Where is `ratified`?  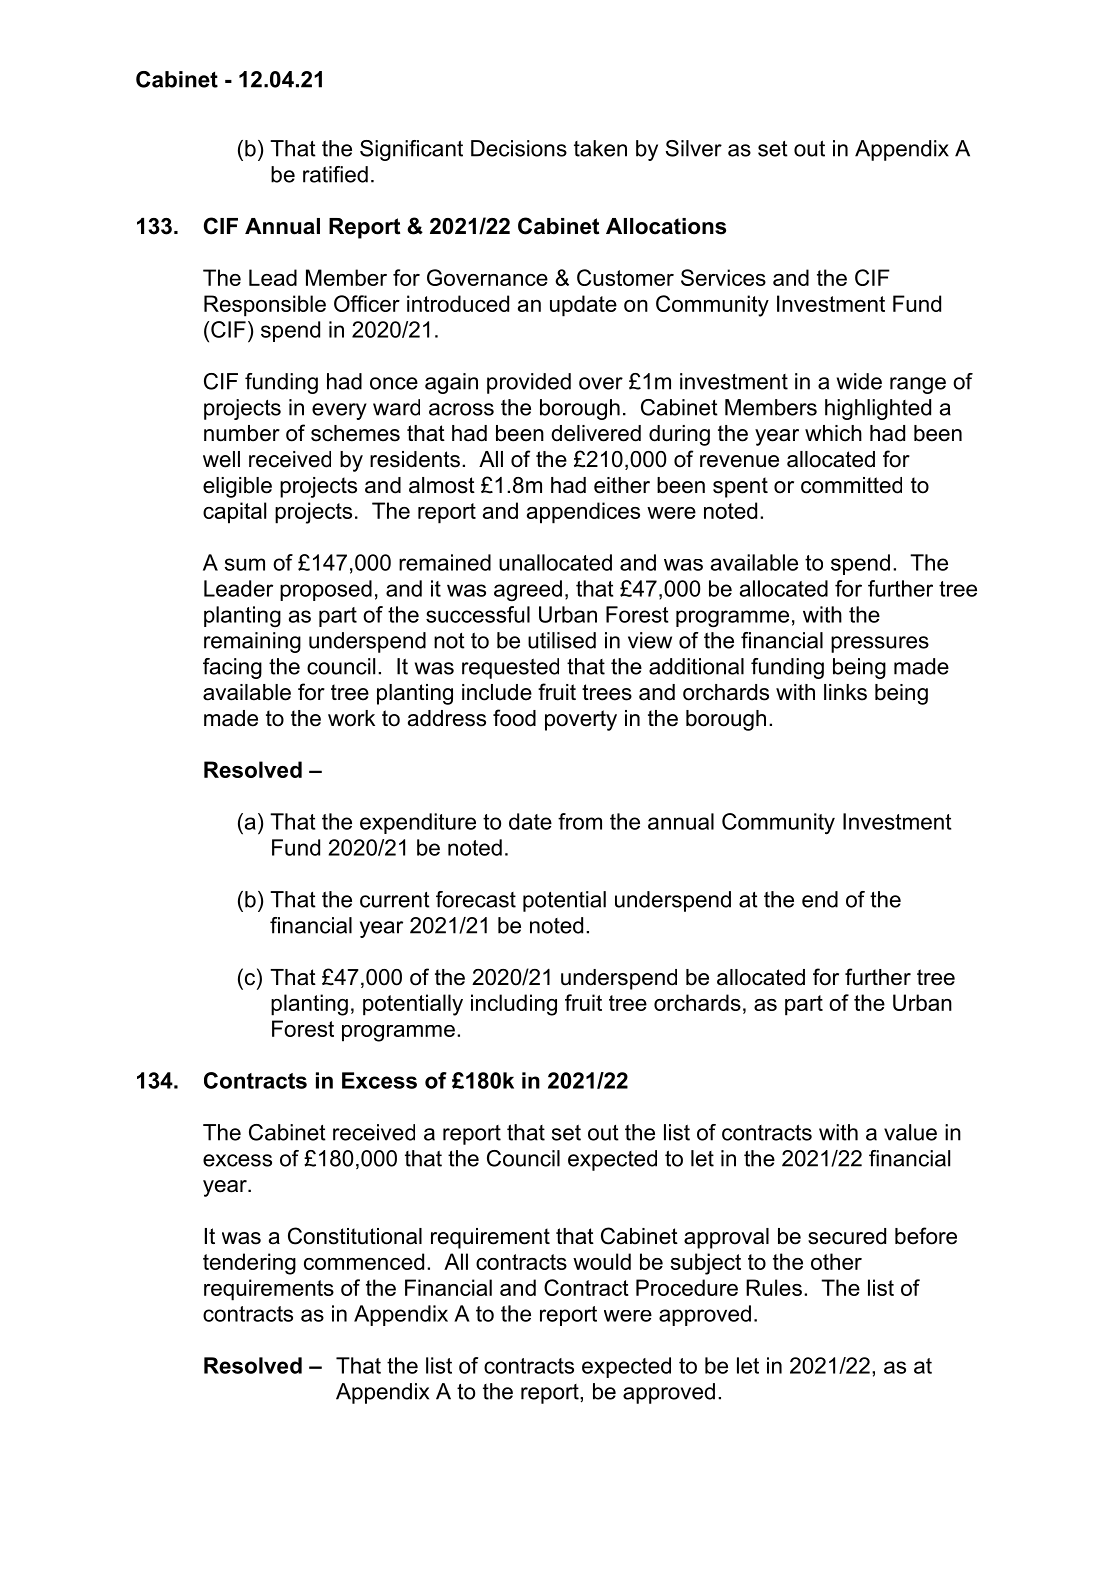
ratified is located at coordinates (335, 174).
